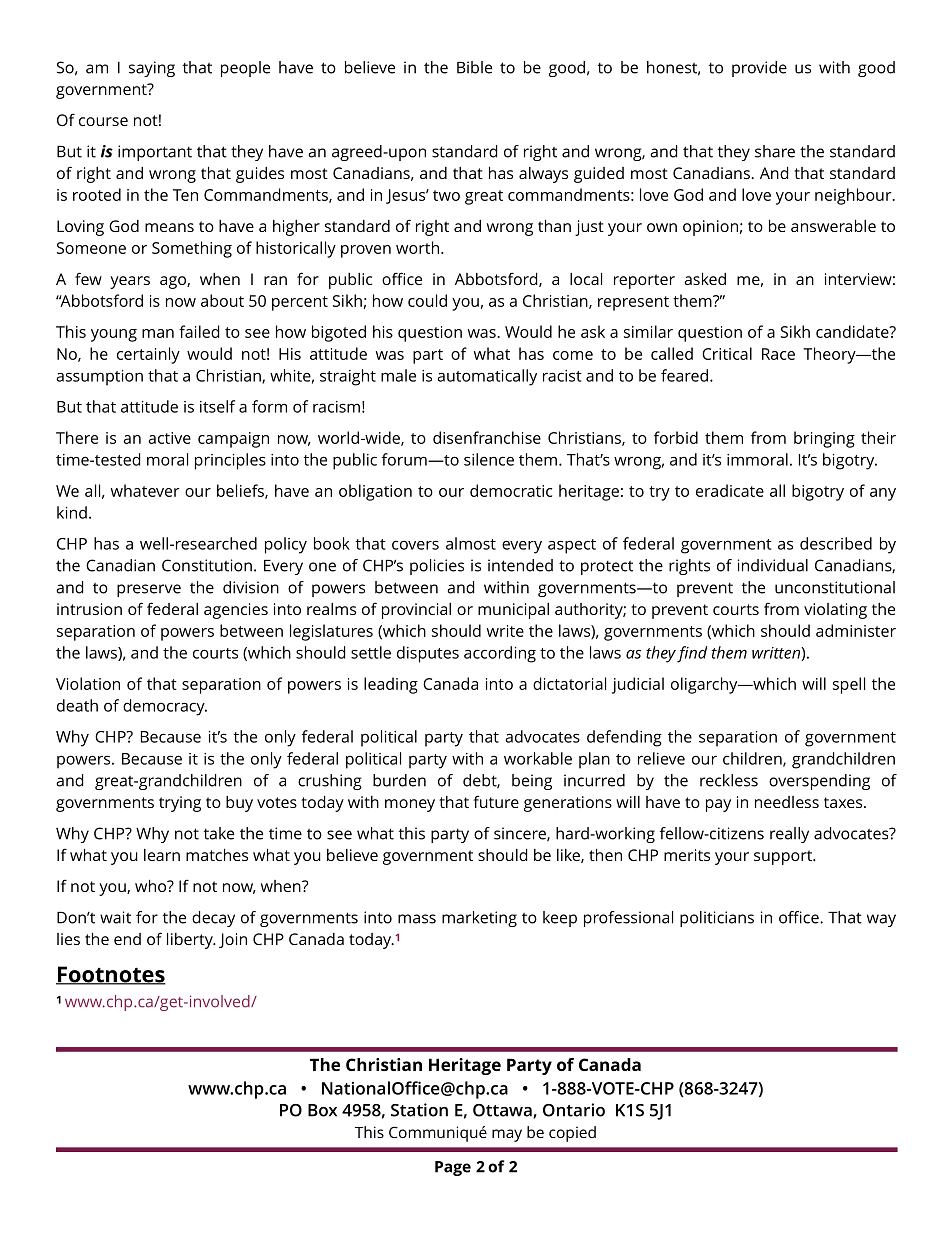 This page has height=1233, width=952. What do you see at coordinates (322, 1110) in the page?
I see `Box` at bounding box center [322, 1110].
